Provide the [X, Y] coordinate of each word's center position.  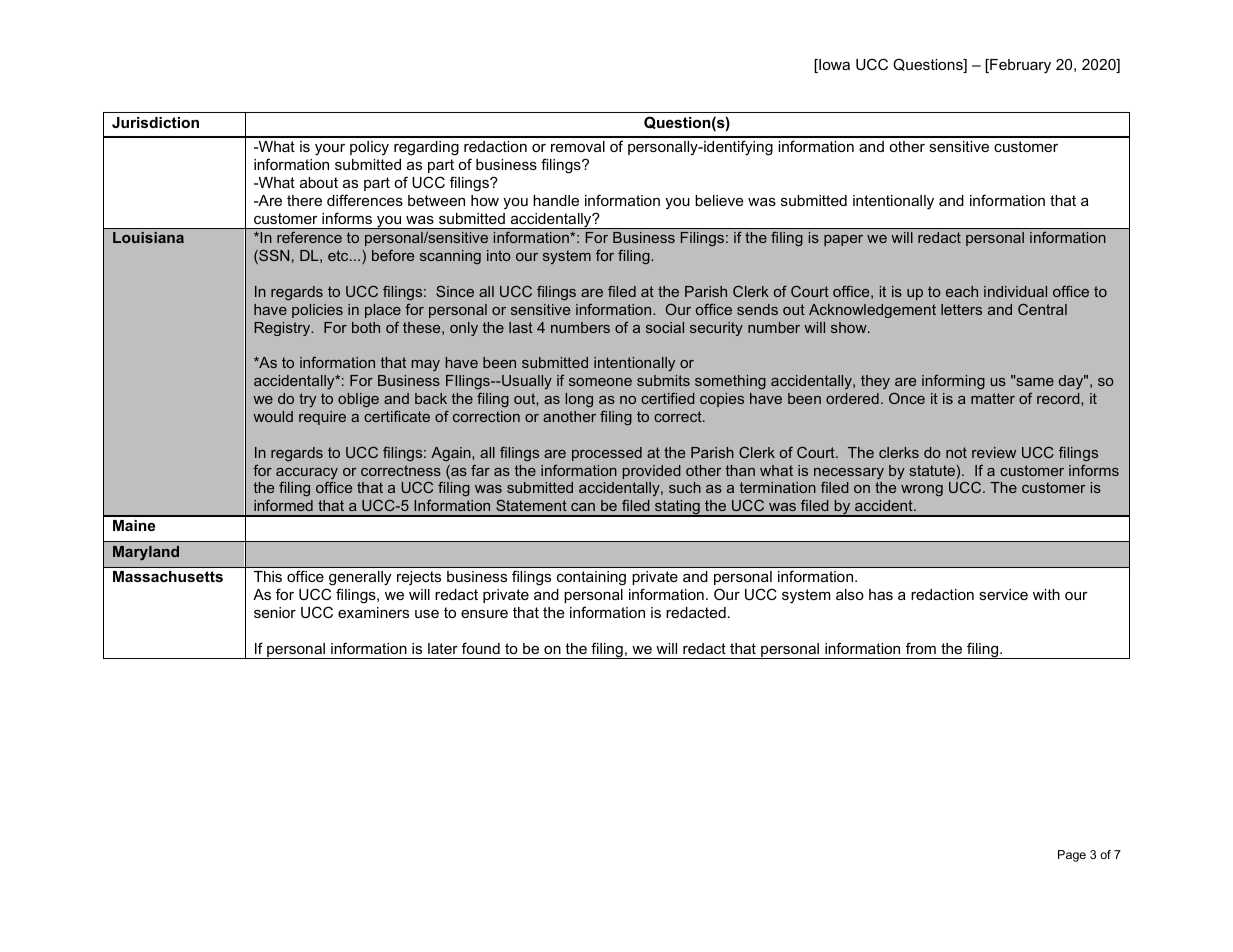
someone [600, 382]
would [273, 416]
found [481, 648]
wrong [922, 490]
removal [578, 146]
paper [843, 240]
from [921, 648]
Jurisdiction [155, 122]
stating [677, 508]
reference [309, 237]
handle [556, 200]
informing [953, 382]
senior [275, 612]
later [443, 648]
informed [283, 505]
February [1019, 66]
